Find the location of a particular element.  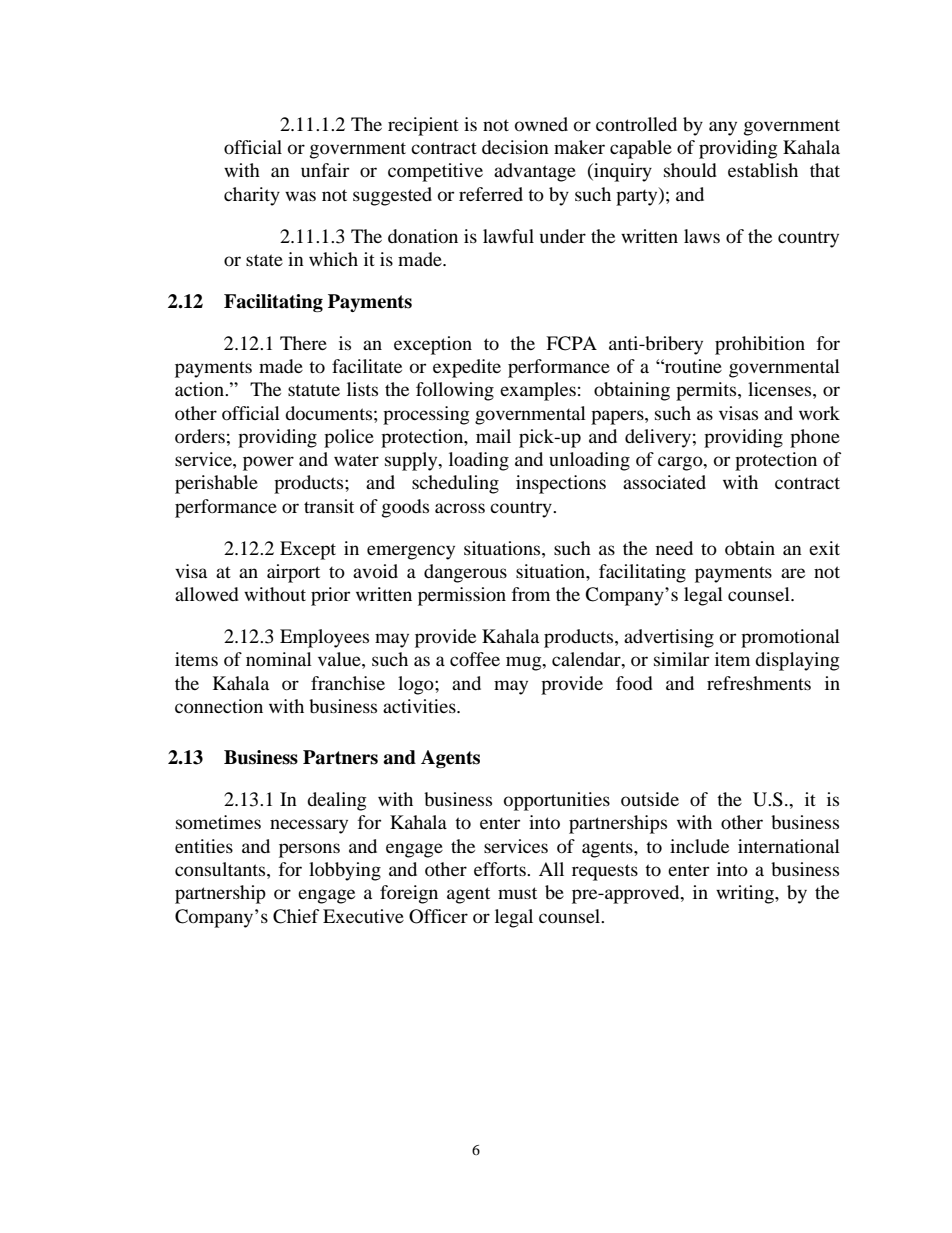

promotional is located at coordinates (790, 638).
